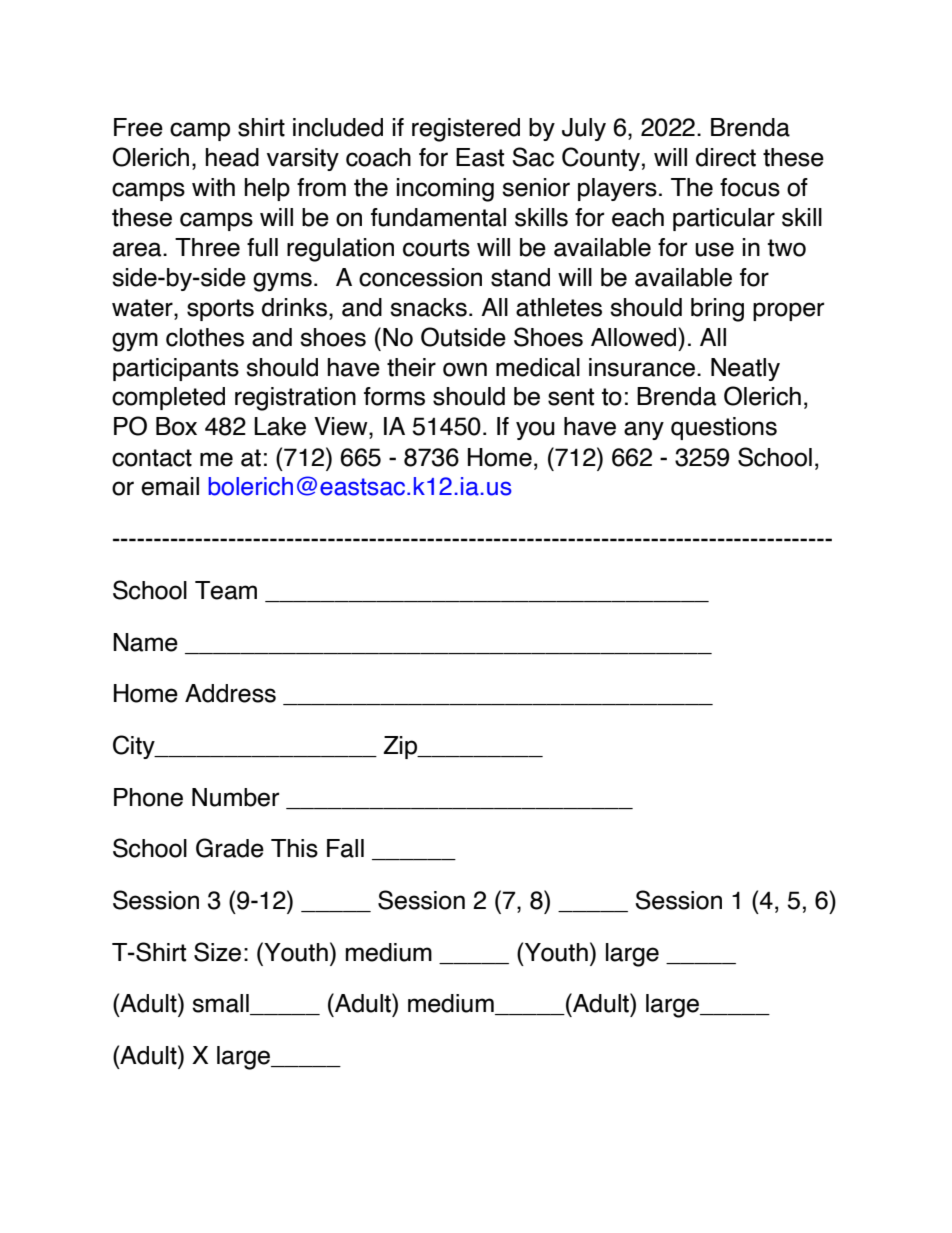  I want to click on Size, so click(217, 952).
